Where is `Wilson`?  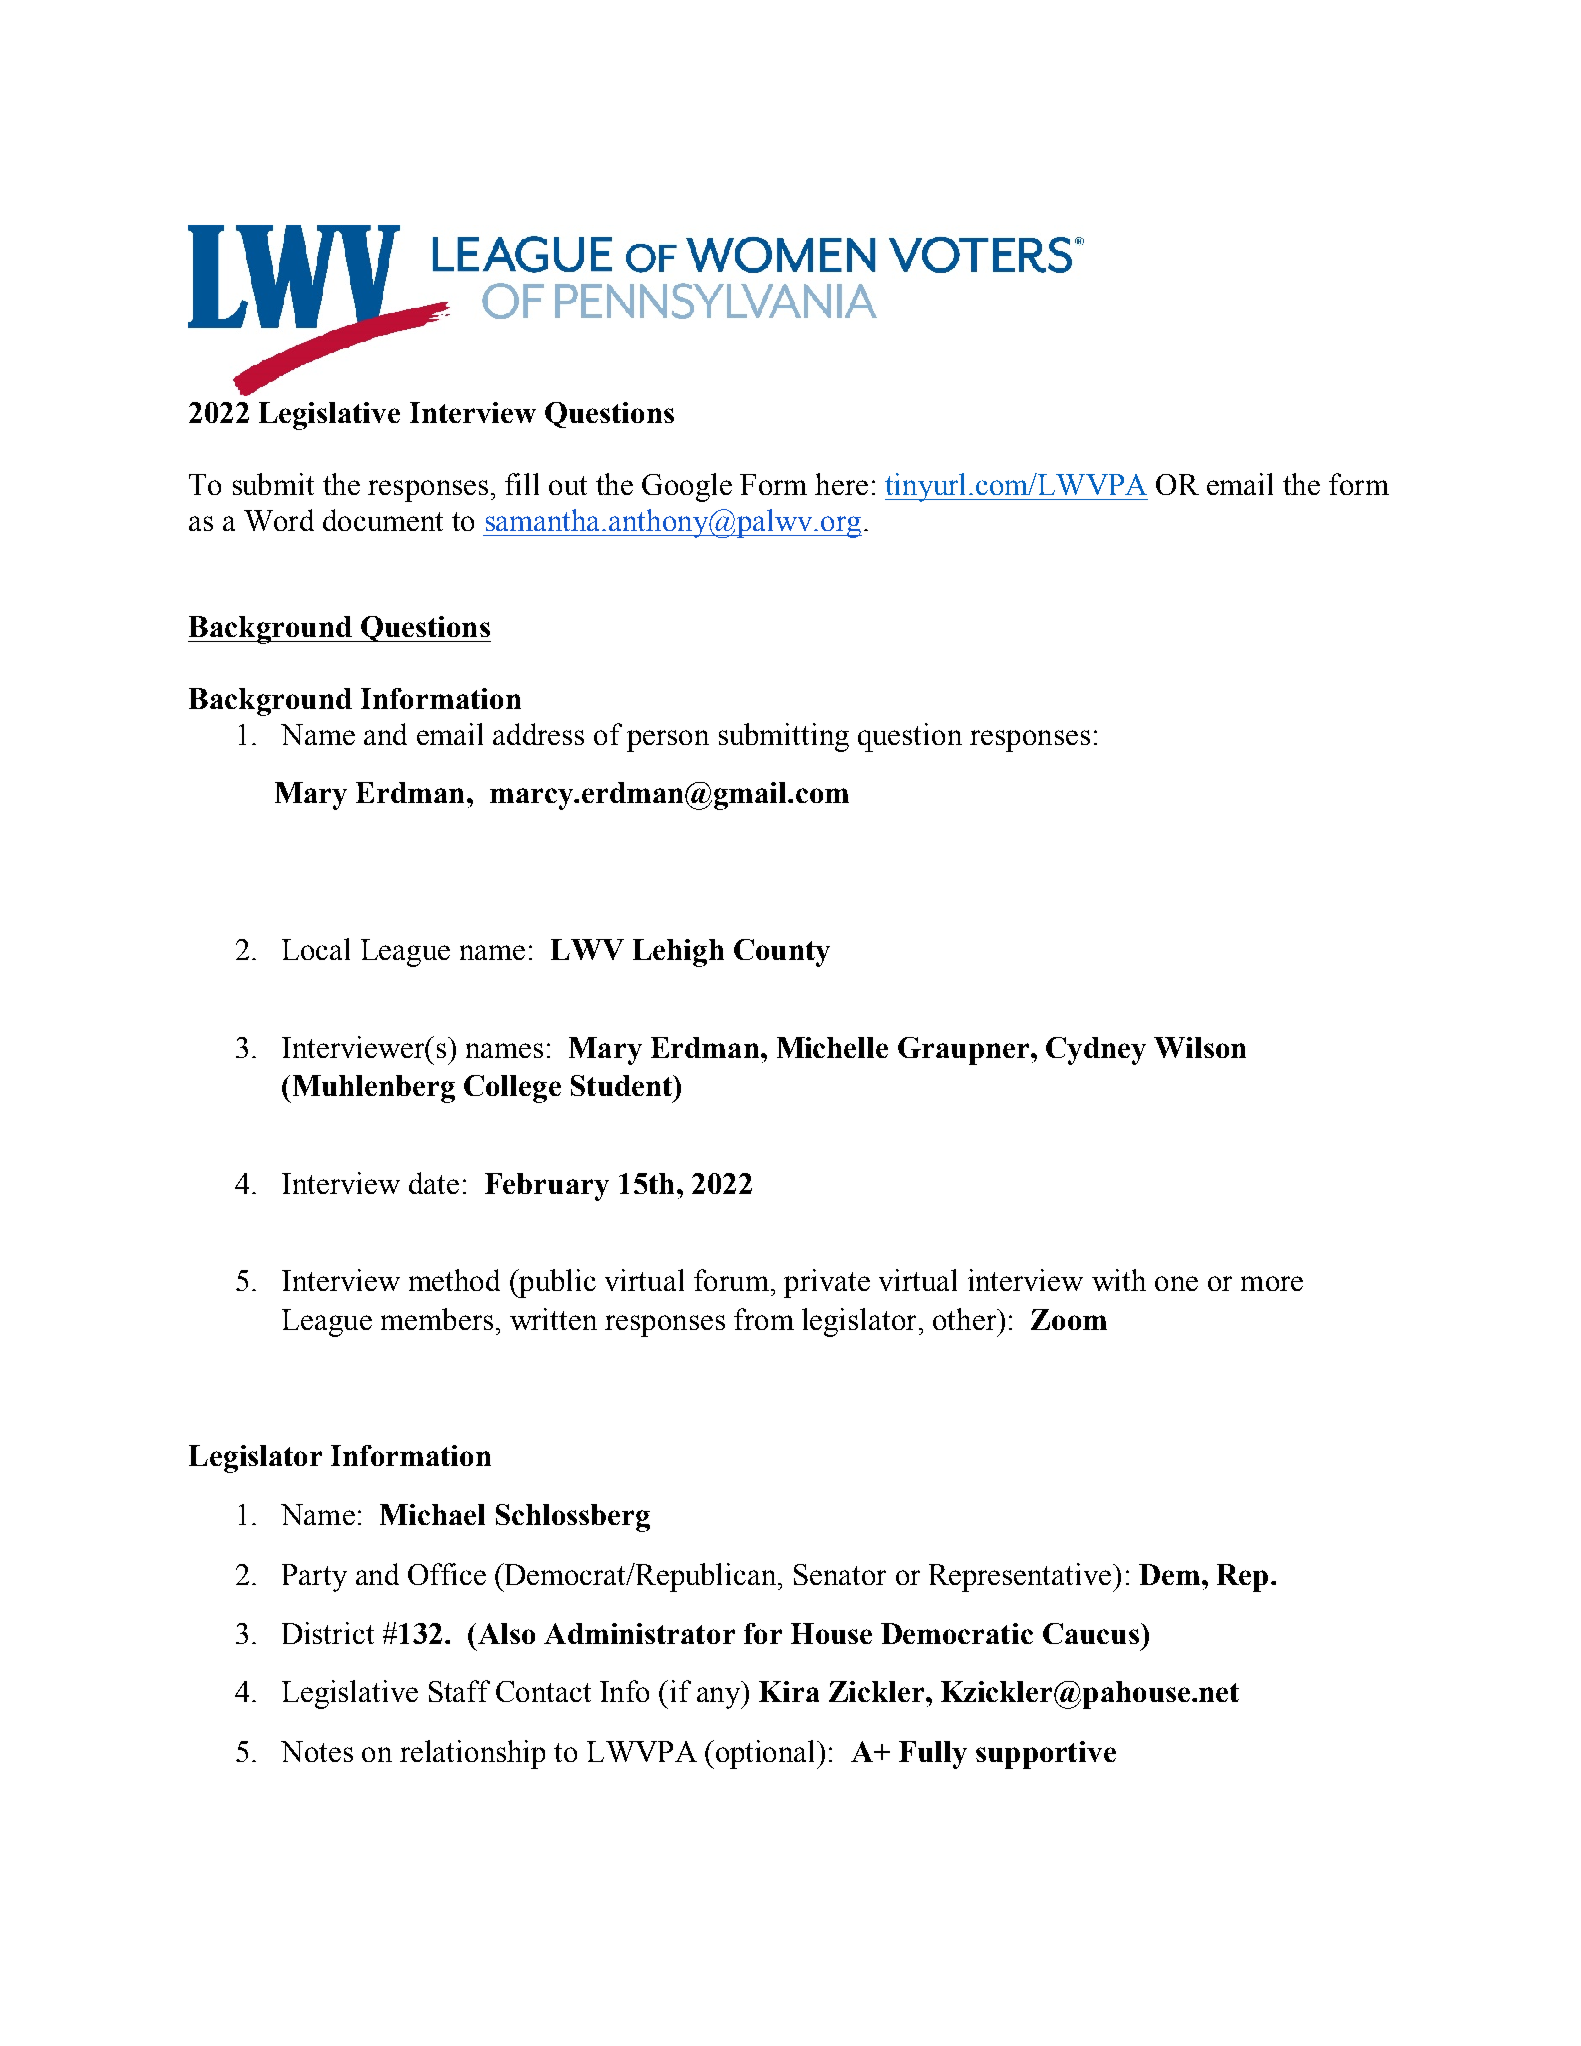
Wilson is located at coordinates (1200, 1047).
